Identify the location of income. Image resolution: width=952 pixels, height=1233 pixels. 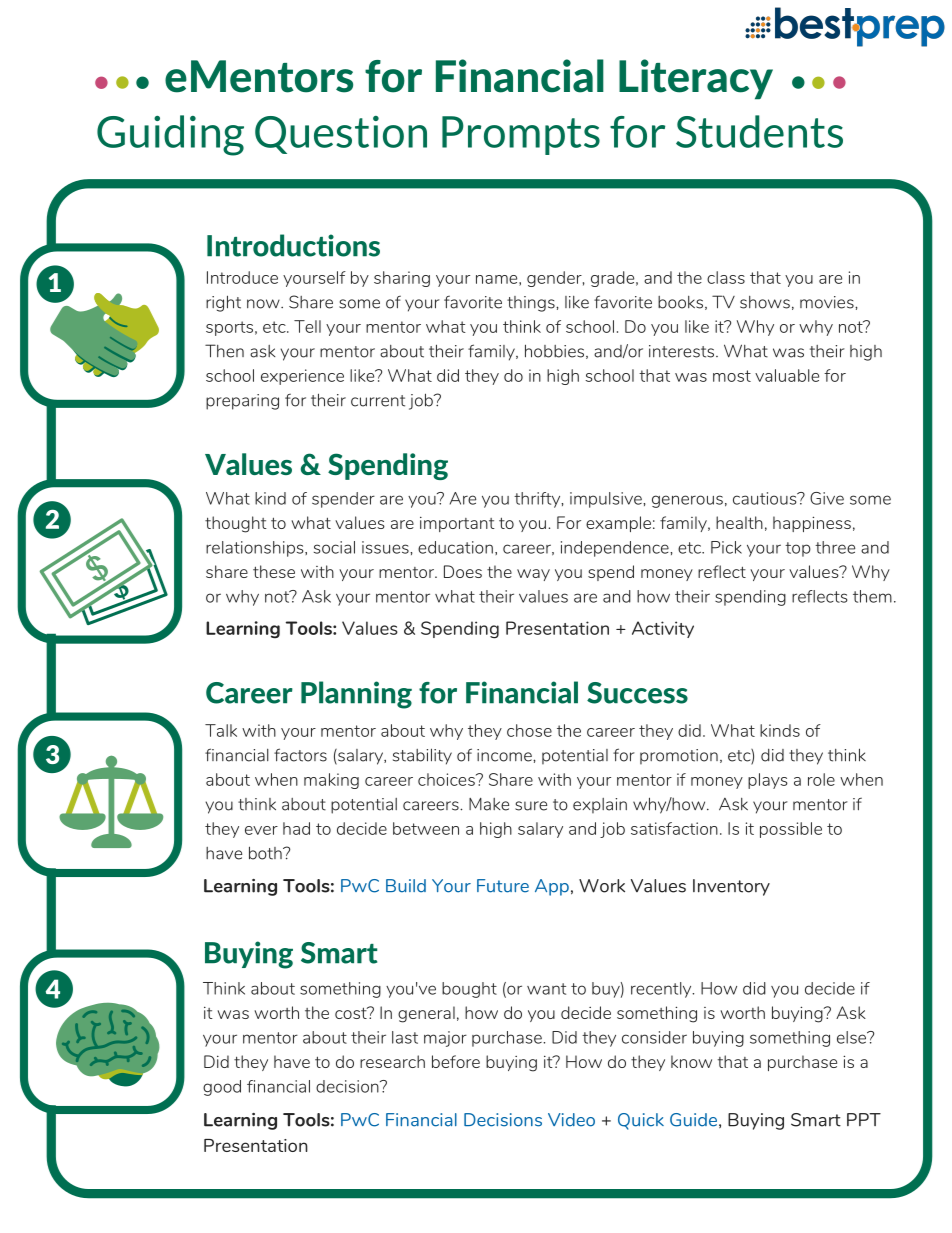
(505, 755).
